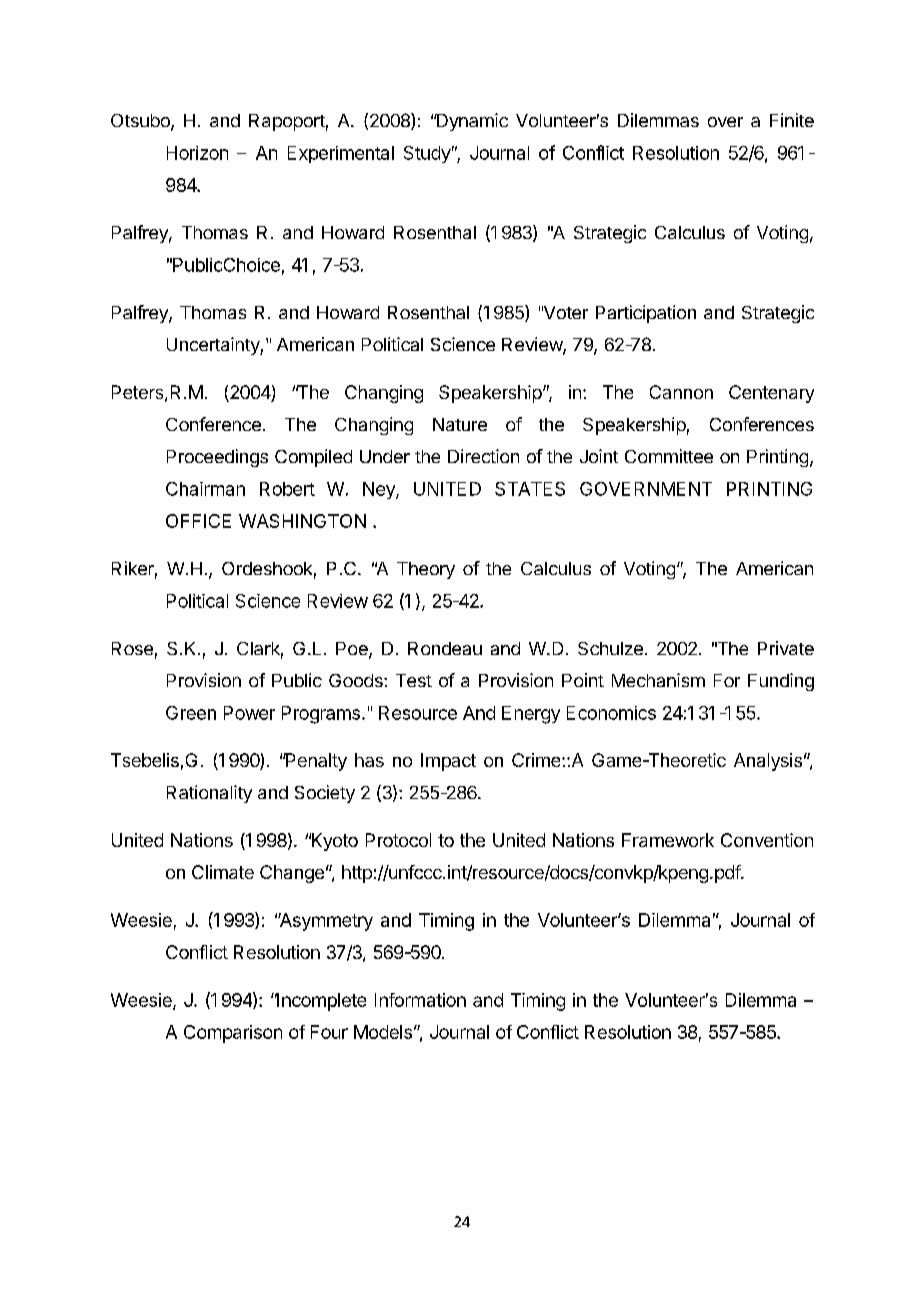  What do you see at coordinates (426, 570) in the screenshot?
I see `Theory` at bounding box center [426, 570].
